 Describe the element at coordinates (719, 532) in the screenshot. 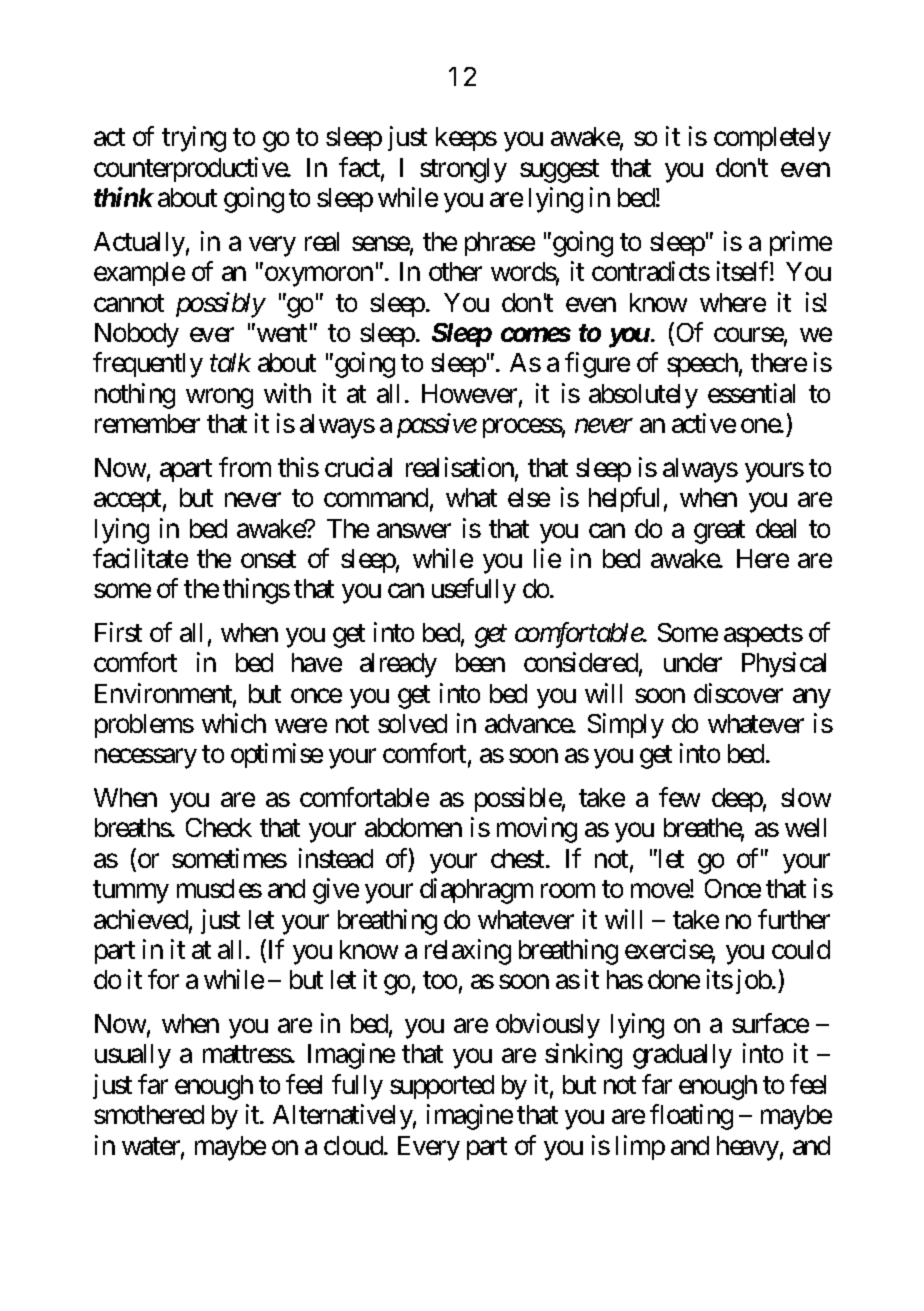

I see `great` at that location.
